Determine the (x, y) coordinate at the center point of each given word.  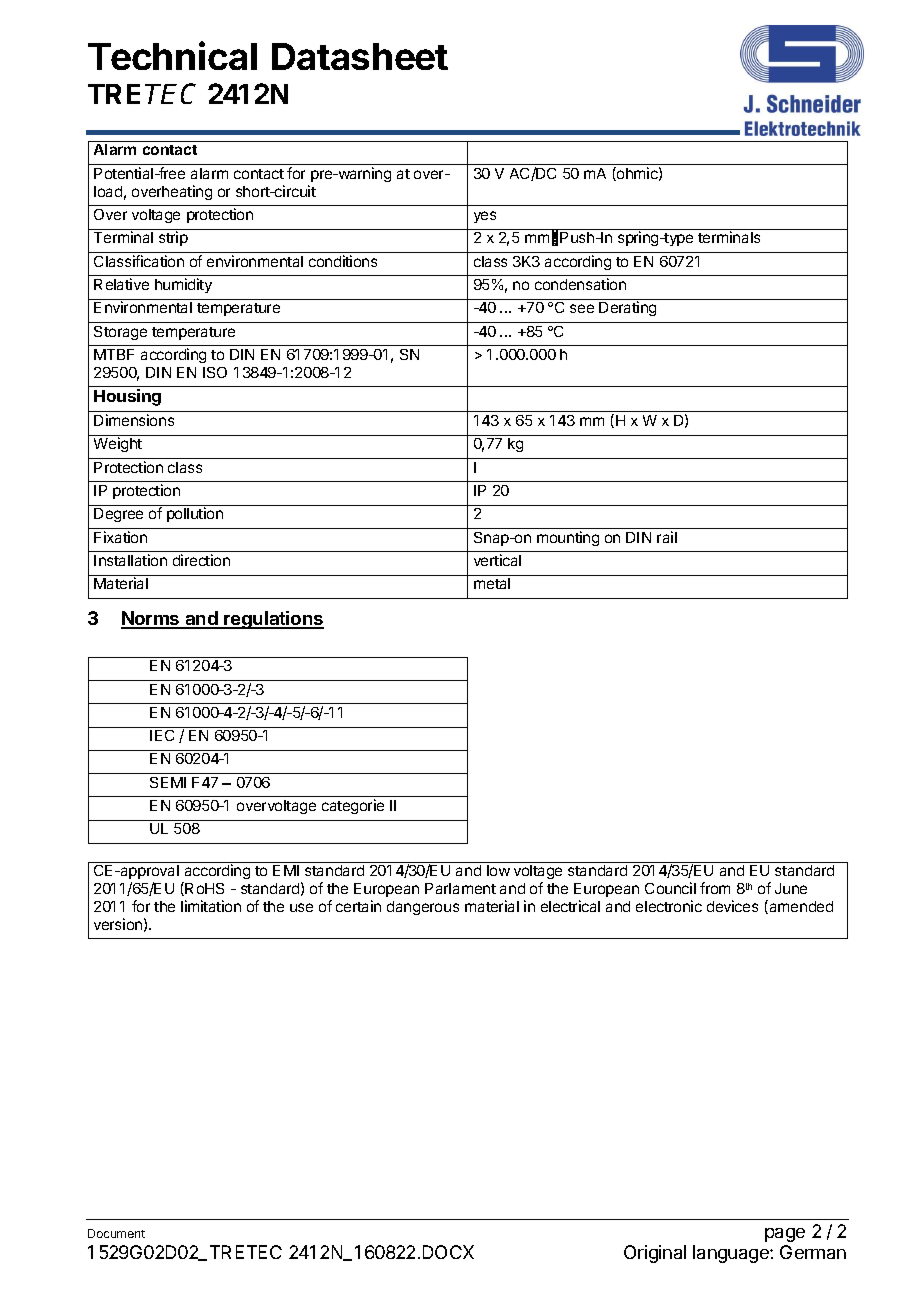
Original (655, 1254)
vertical (497, 560)
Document (116, 1233)
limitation (211, 906)
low (498, 870)
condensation (580, 284)
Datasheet (360, 56)
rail (667, 537)
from (715, 888)
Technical (172, 55)
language (732, 1254)
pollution (195, 514)
